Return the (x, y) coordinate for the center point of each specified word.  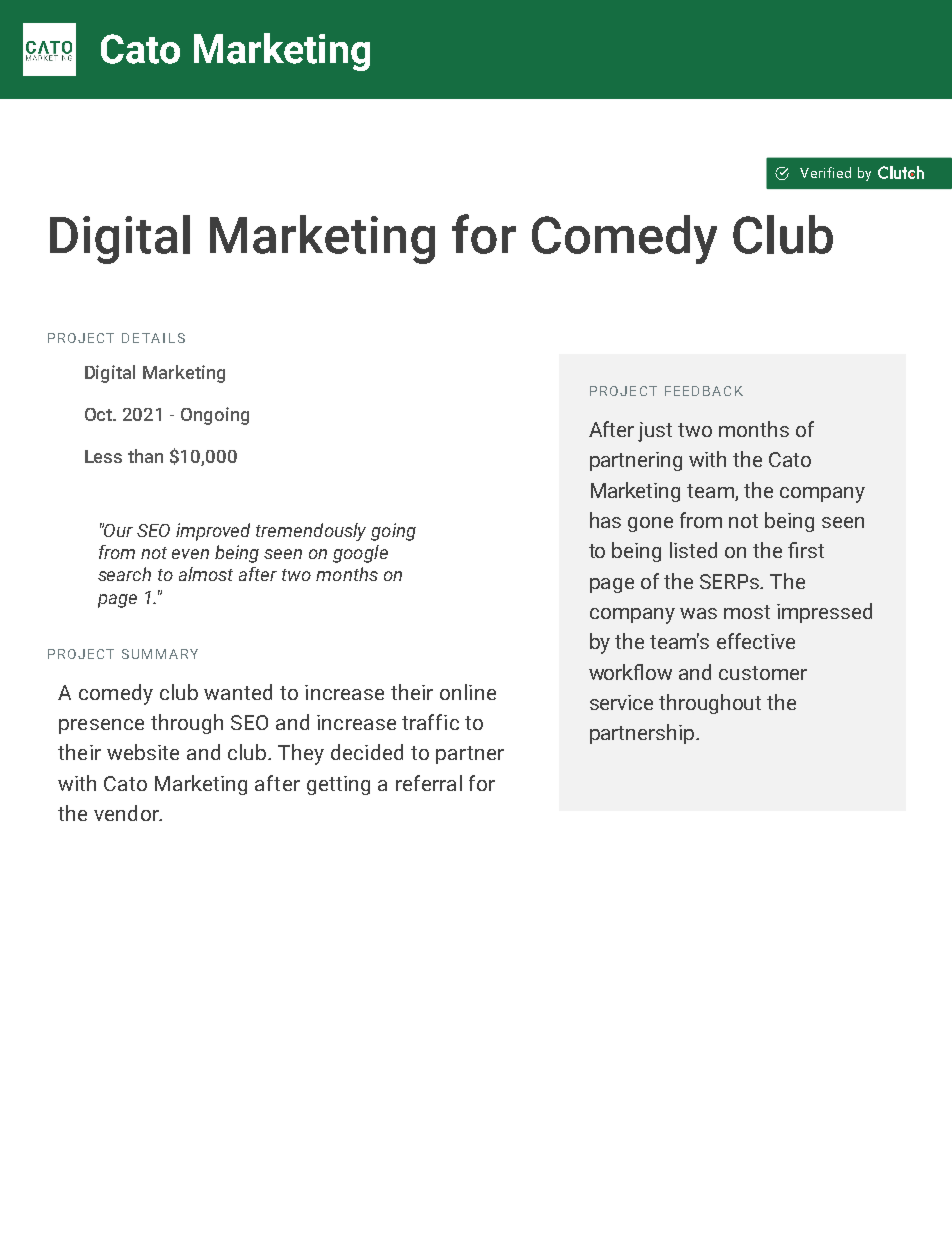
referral (429, 783)
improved (213, 532)
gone (650, 524)
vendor (127, 813)
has (605, 520)
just (655, 432)
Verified (825, 172)
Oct (100, 414)
